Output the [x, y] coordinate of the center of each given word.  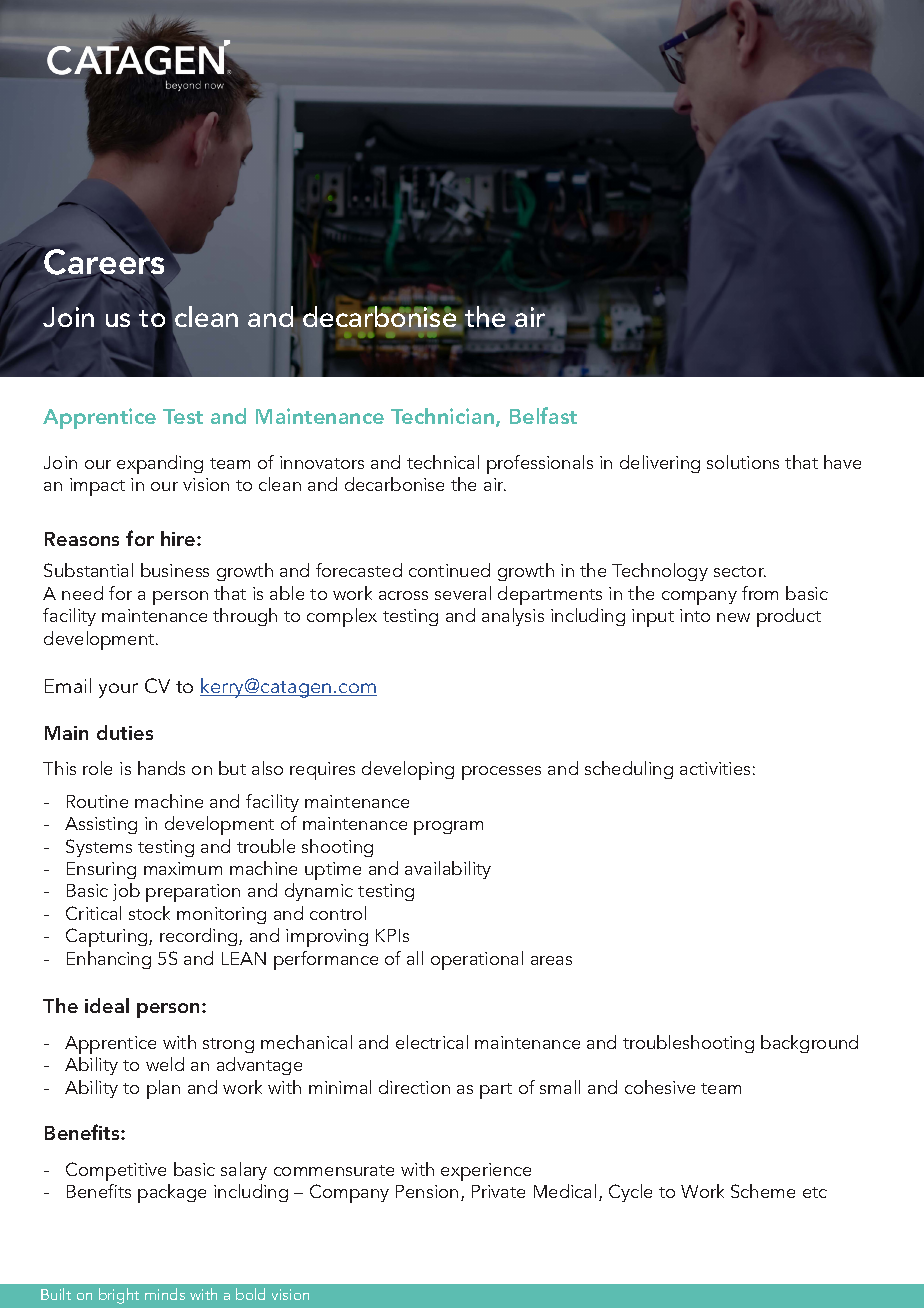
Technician [444, 417]
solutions [743, 462]
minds [165, 1294]
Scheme [763, 1191]
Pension [427, 1191]
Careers [104, 261]
